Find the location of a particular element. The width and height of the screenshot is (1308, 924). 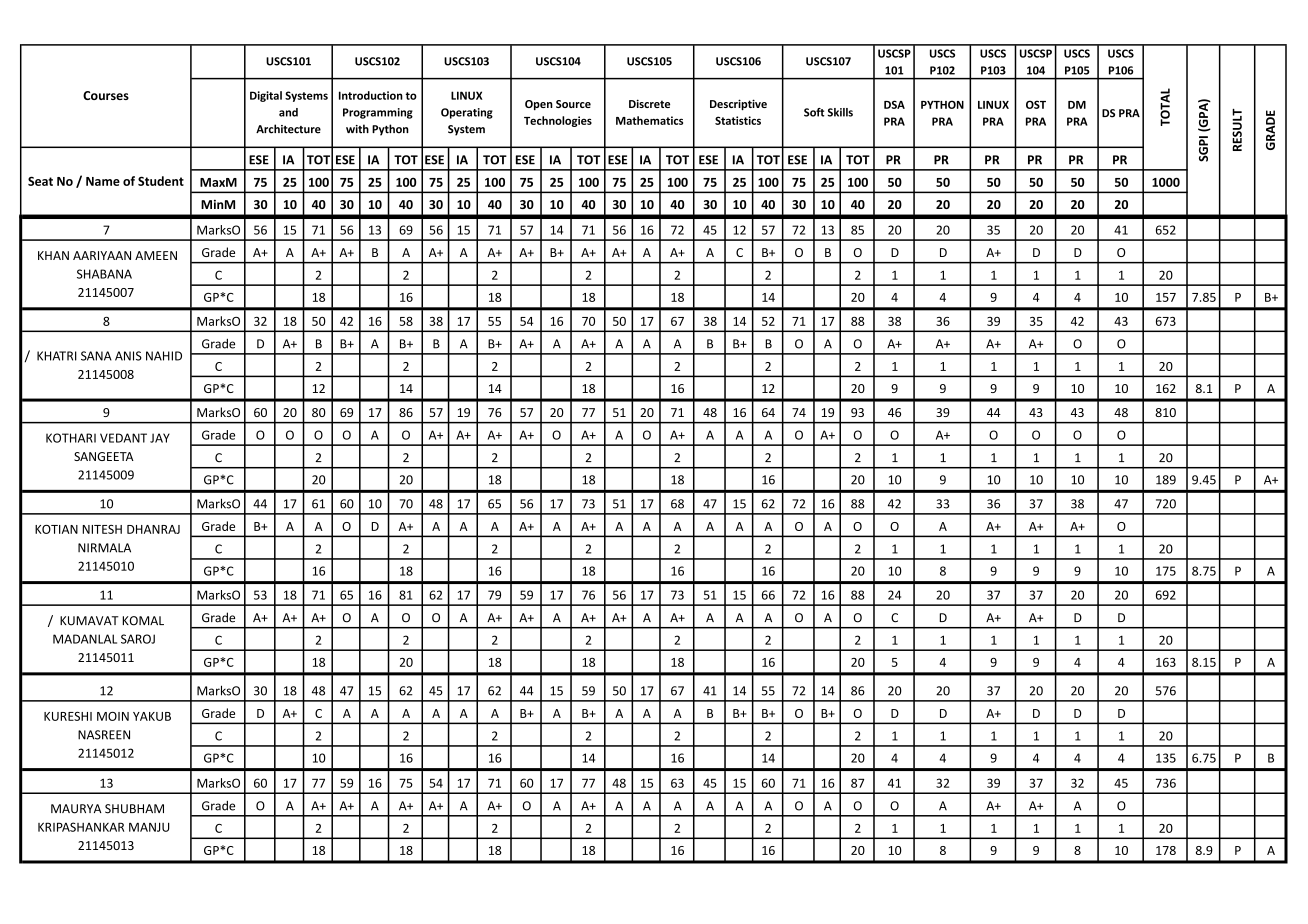

AMEEN is located at coordinates (156, 255).
